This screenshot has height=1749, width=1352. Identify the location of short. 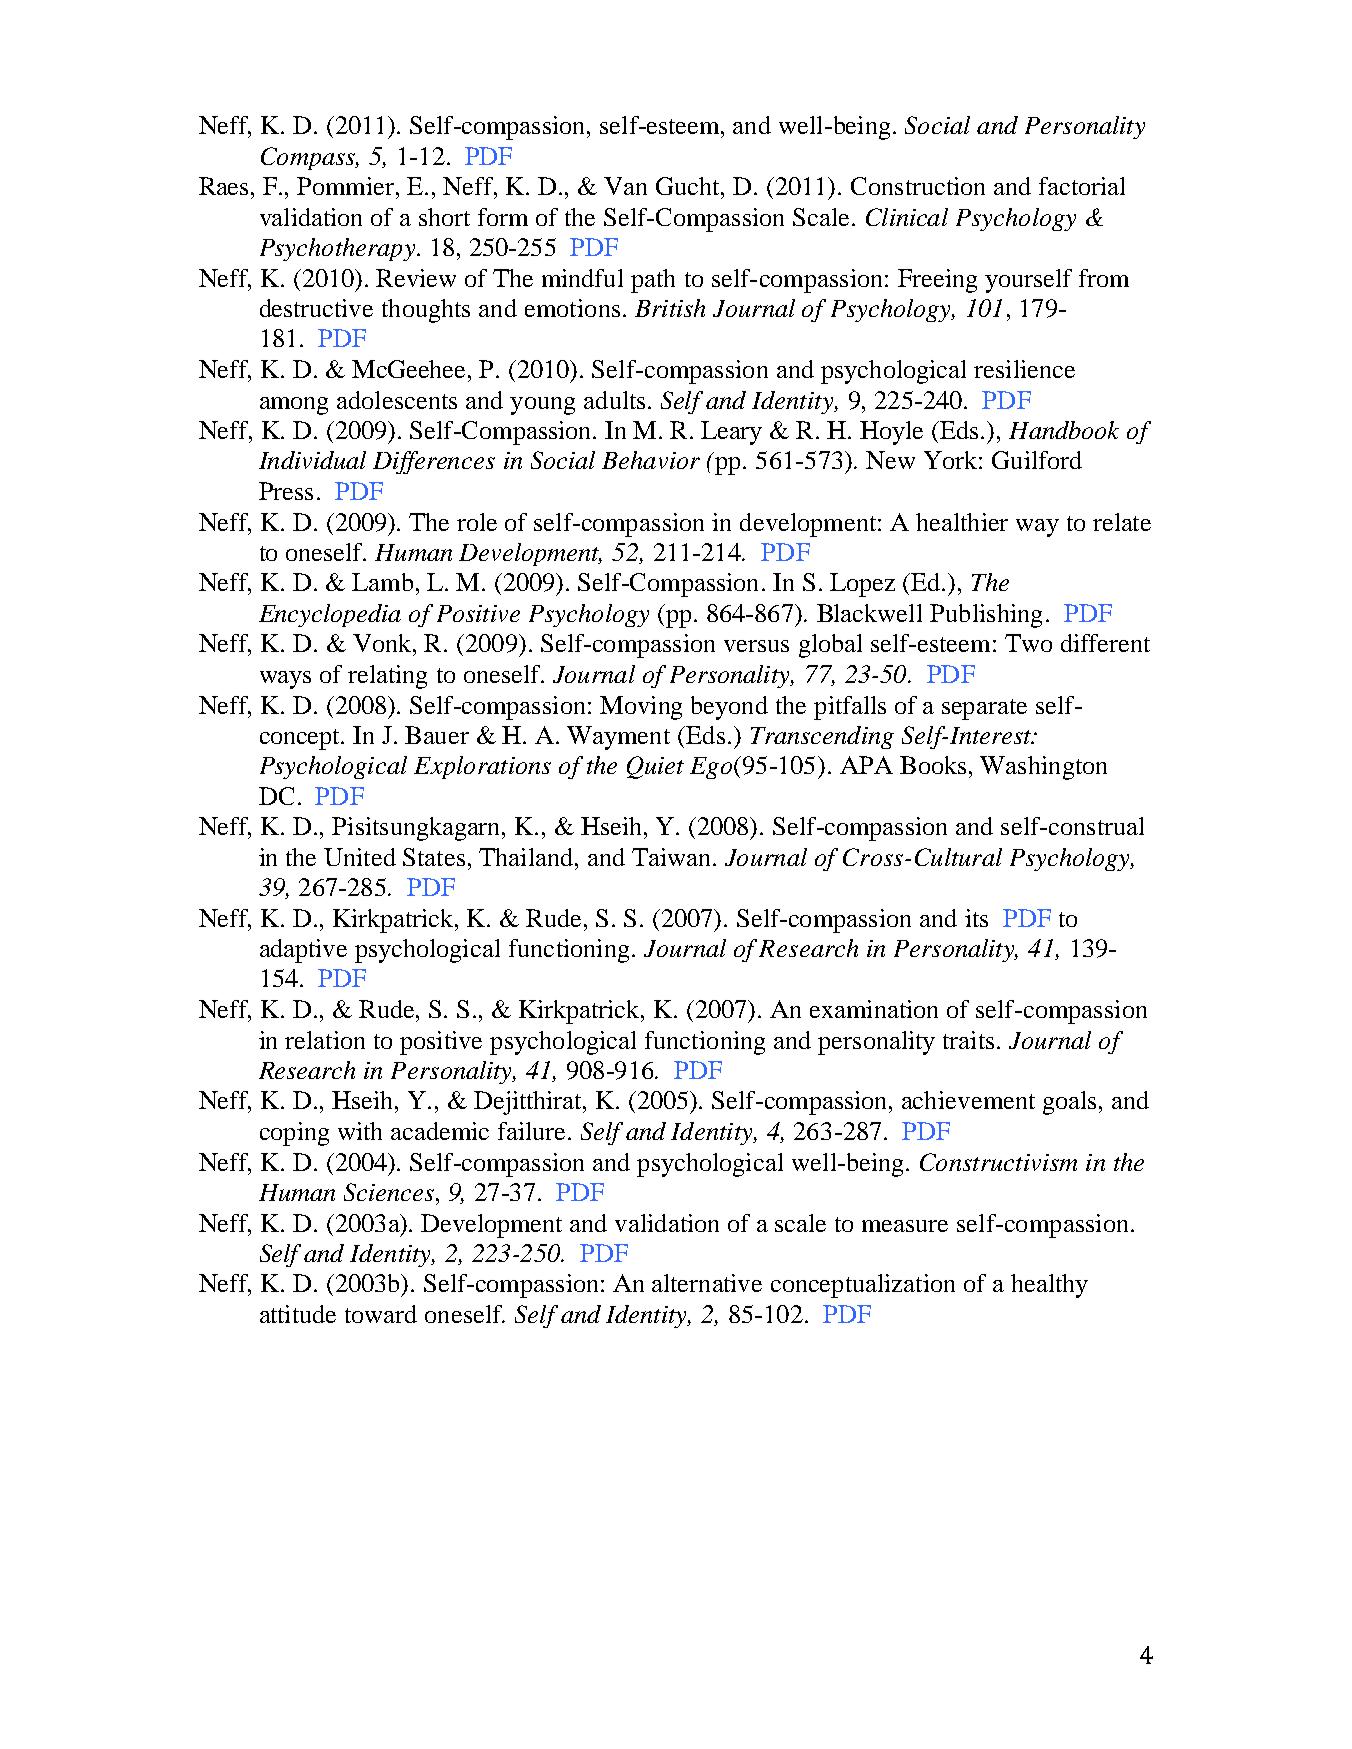
(444, 217).
